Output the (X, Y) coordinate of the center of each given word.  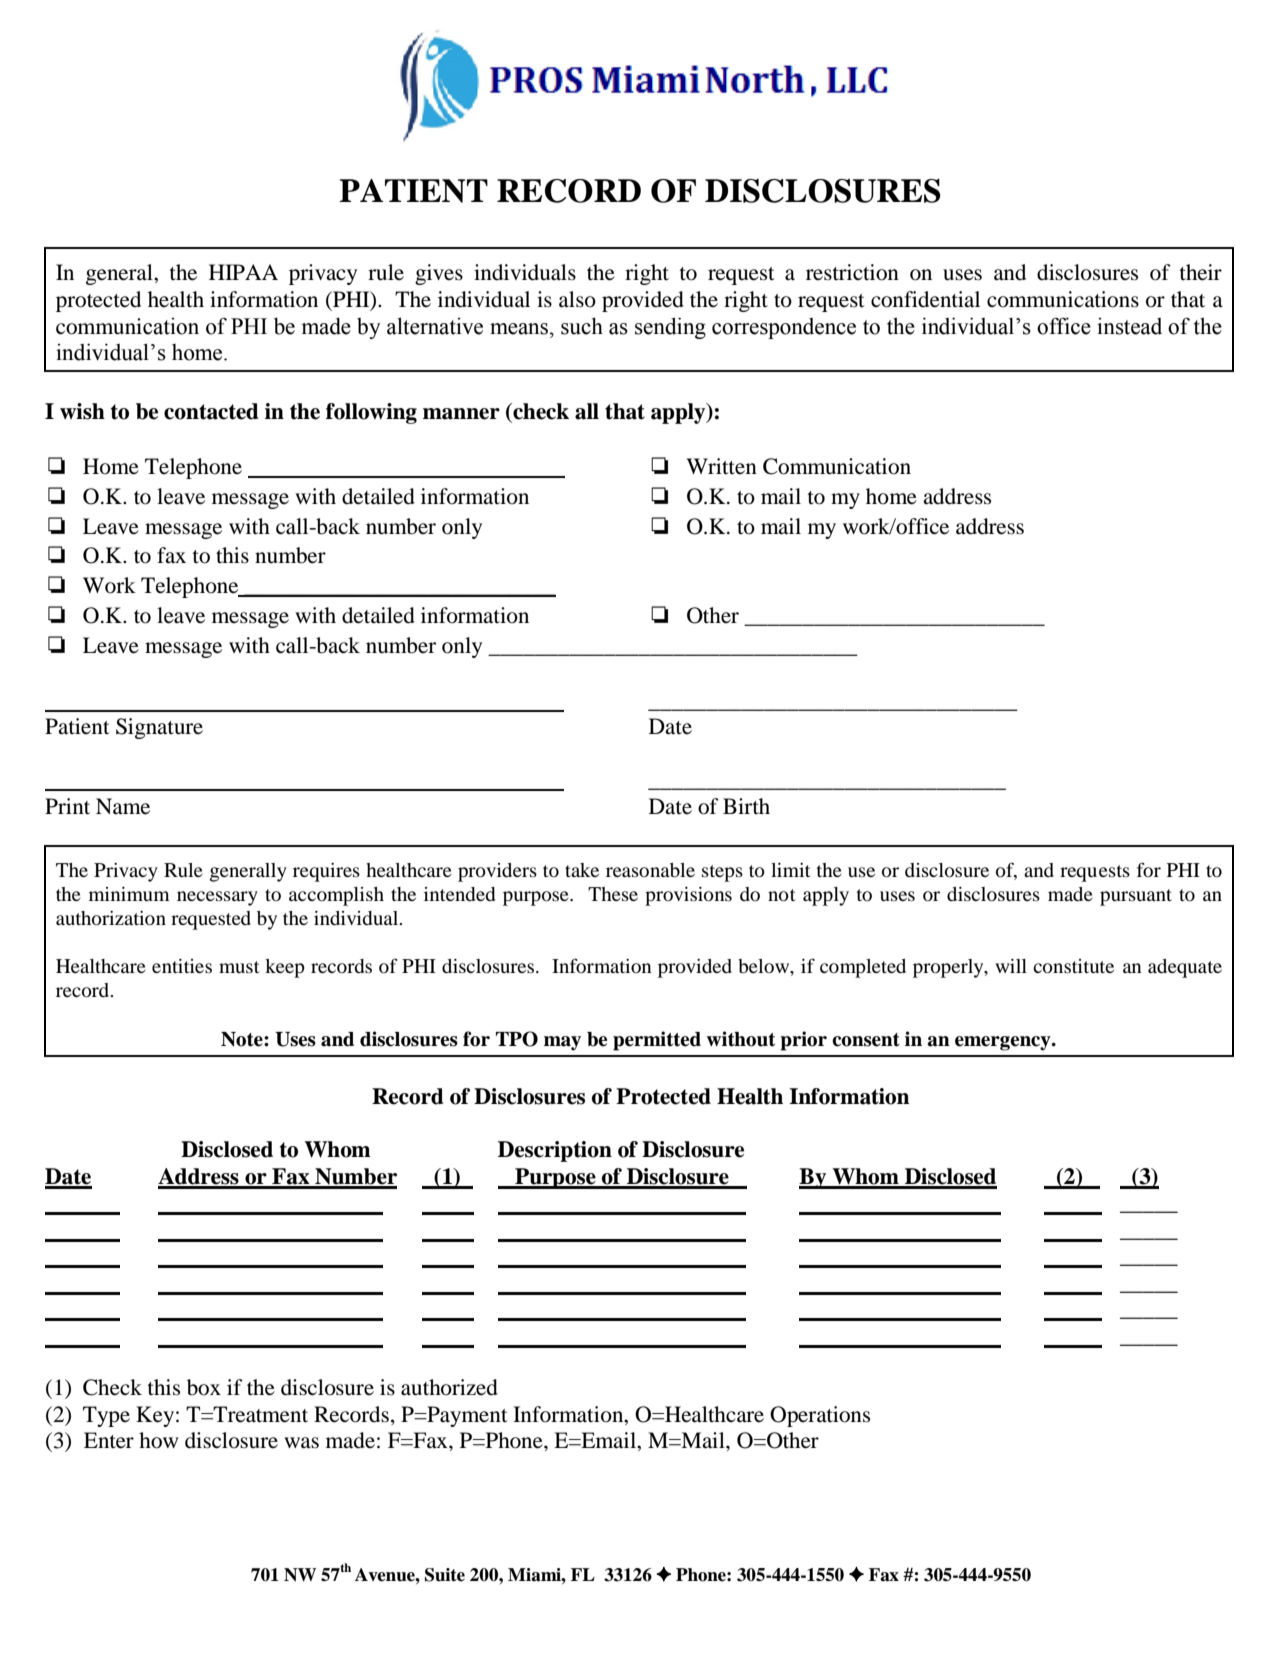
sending (670, 328)
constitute (1073, 966)
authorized (449, 1387)
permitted (657, 1041)
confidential (925, 299)
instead (1129, 326)
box (204, 1387)
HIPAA (243, 272)
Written (721, 466)
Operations (820, 1416)
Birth (746, 806)
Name (123, 806)
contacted (211, 411)
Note (243, 1039)
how (158, 1440)
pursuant (1136, 897)
